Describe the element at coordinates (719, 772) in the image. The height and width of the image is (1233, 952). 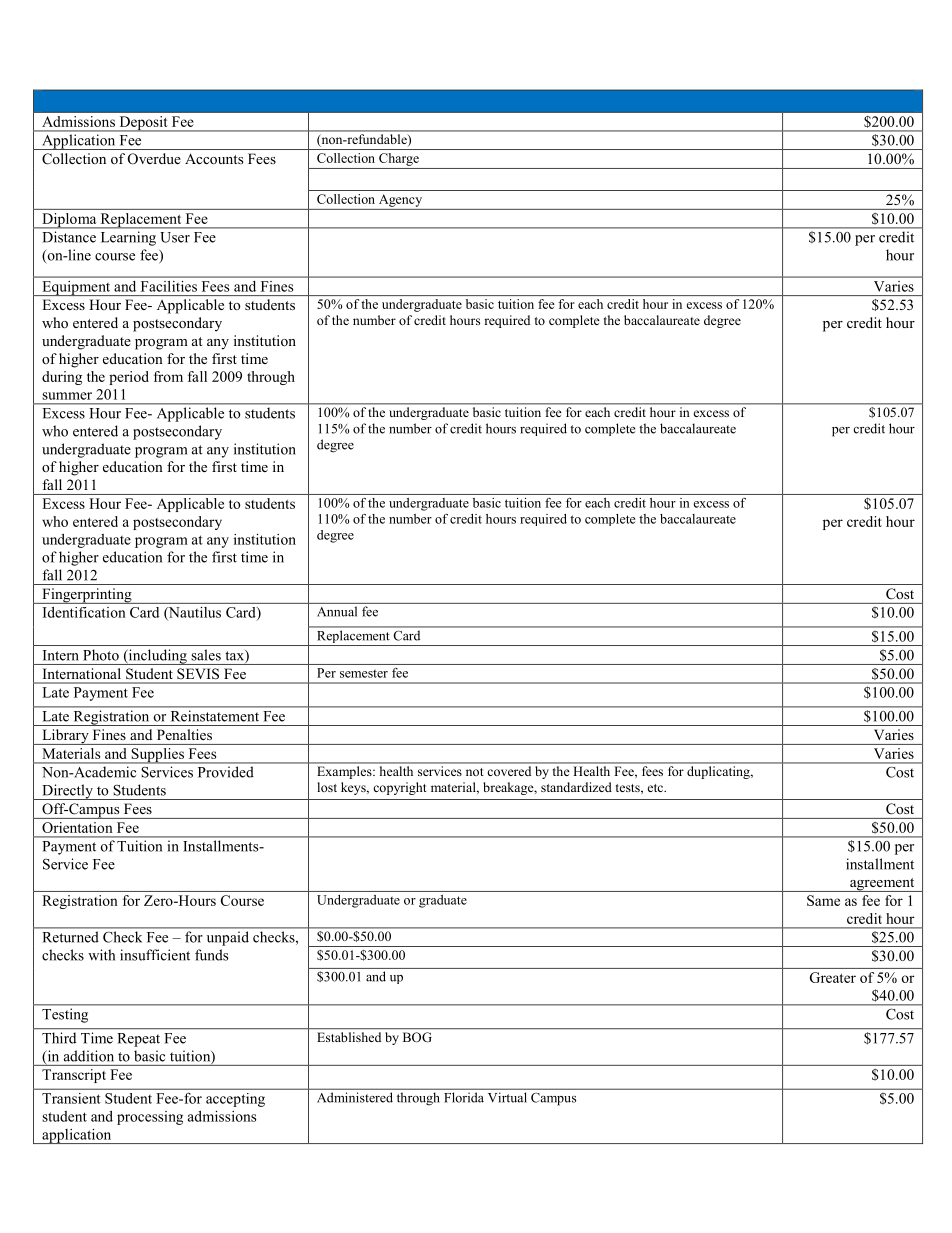
I see `duplicating` at that location.
